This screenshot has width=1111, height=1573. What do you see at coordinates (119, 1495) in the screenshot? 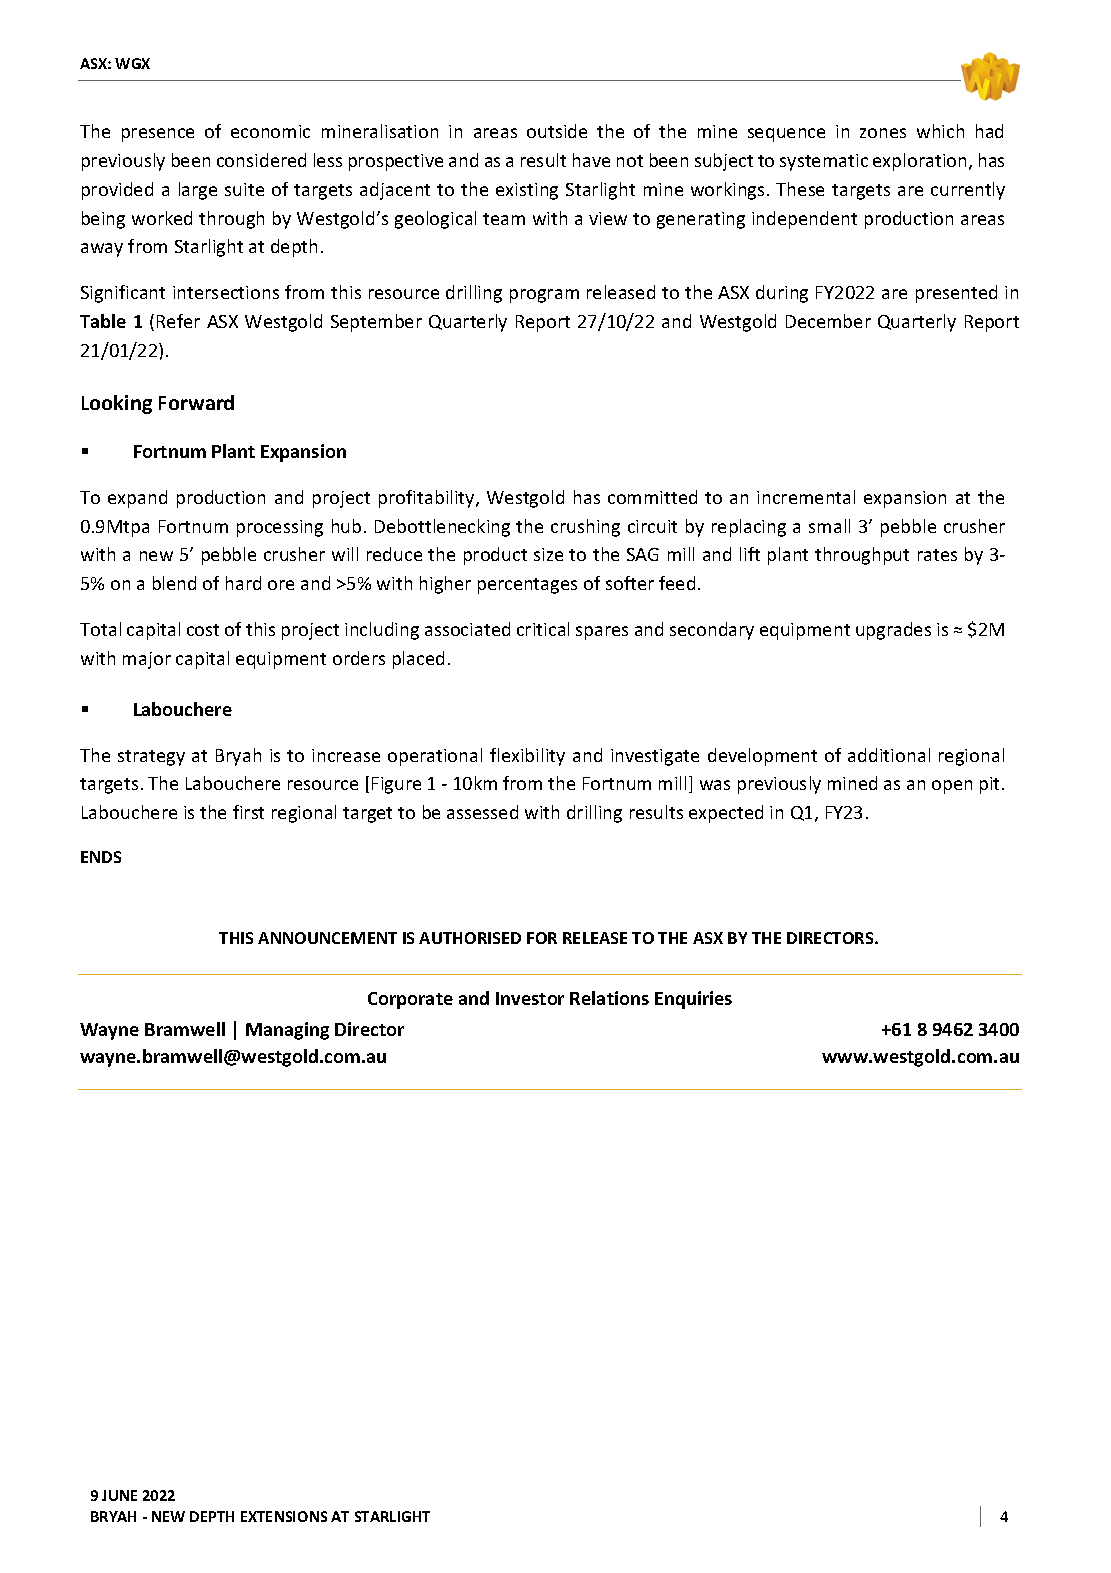
I see `JUNE` at bounding box center [119, 1495].
